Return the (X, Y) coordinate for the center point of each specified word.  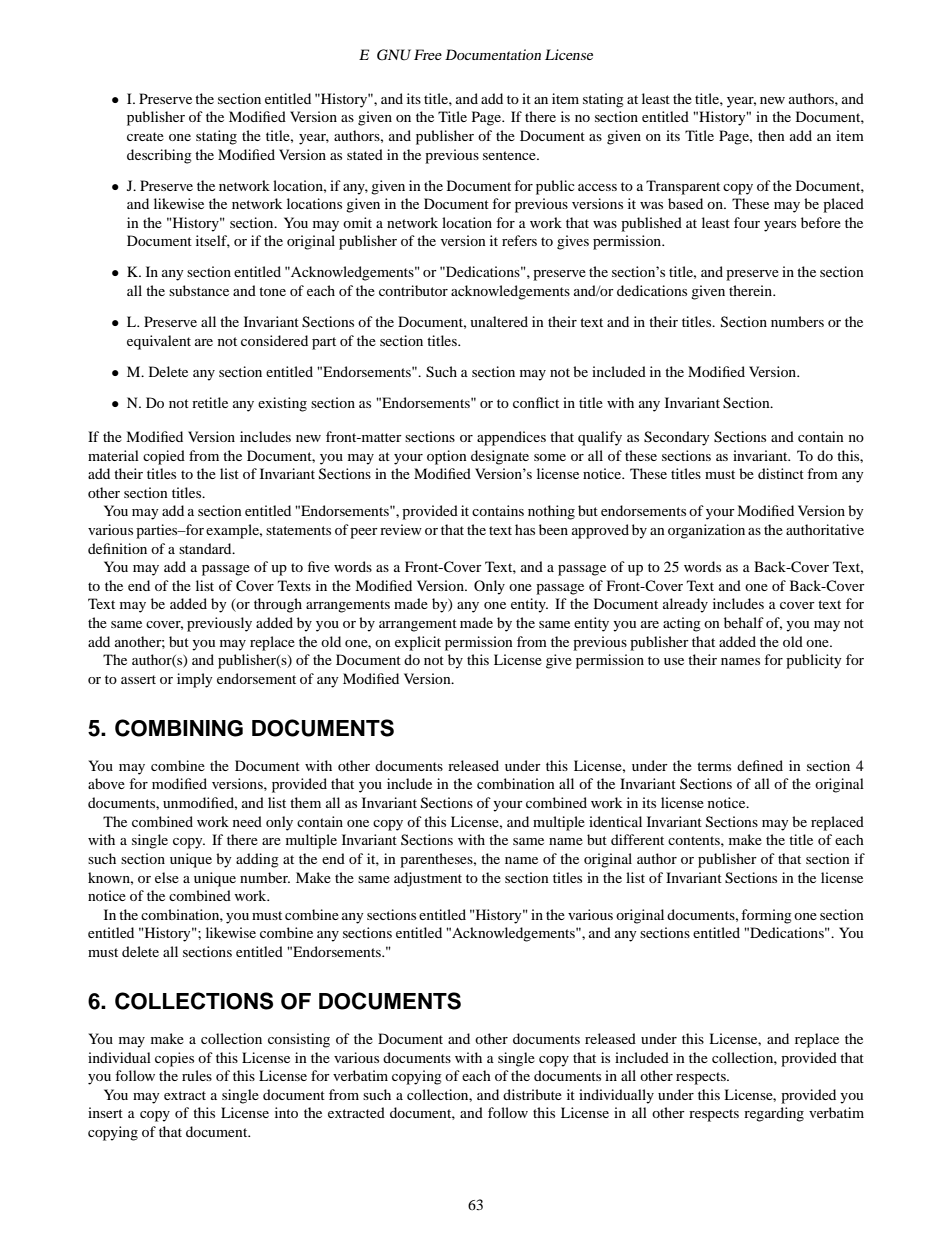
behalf (744, 622)
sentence (510, 155)
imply (195, 680)
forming (766, 916)
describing (159, 156)
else (167, 877)
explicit (418, 643)
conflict (536, 402)
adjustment (428, 879)
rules (197, 1075)
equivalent (159, 342)
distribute (532, 1094)
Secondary (677, 438)
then (771, 135)
